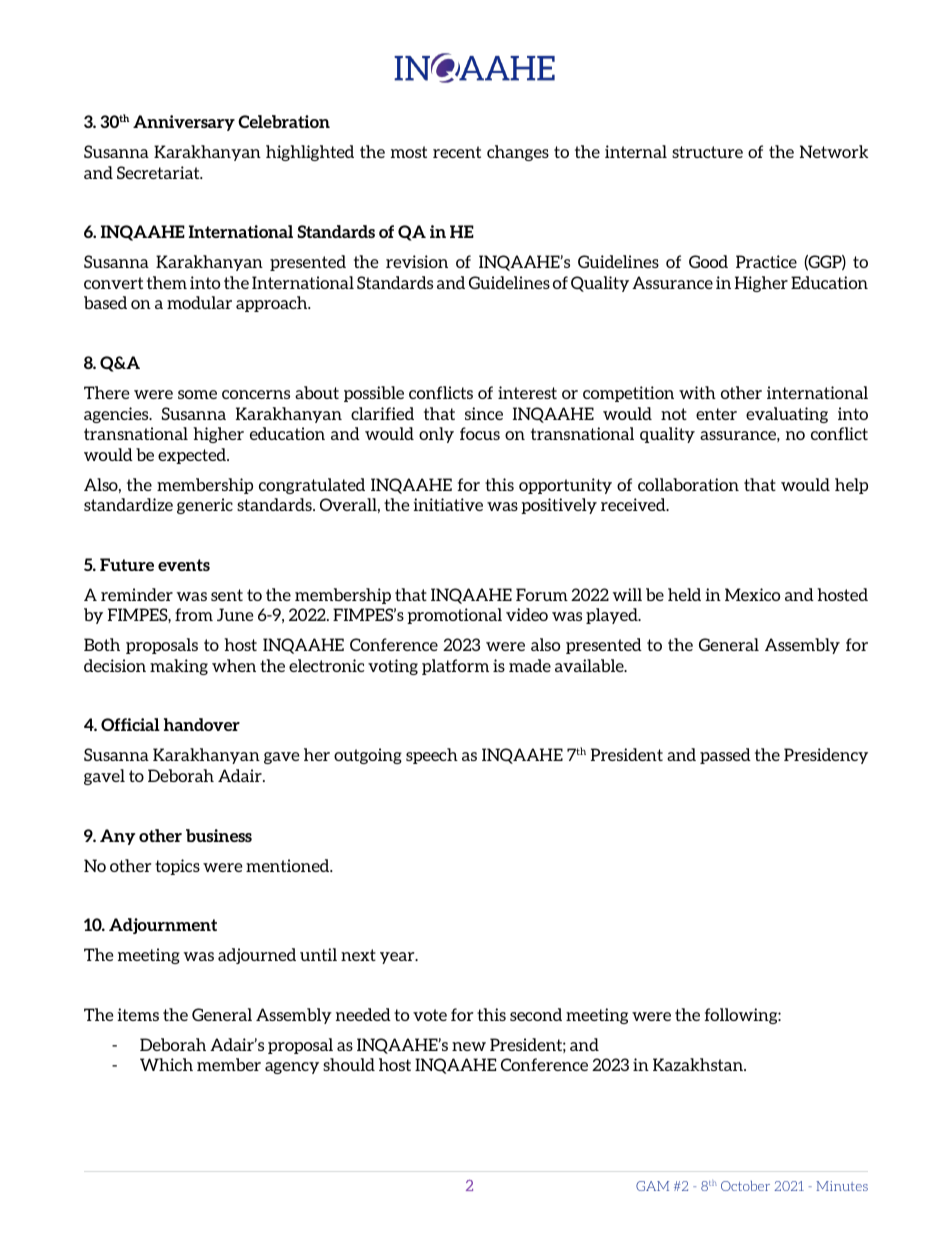  Describe the element at coordinates (448, 504) in the screenshot. I see `initiative` at that location.
